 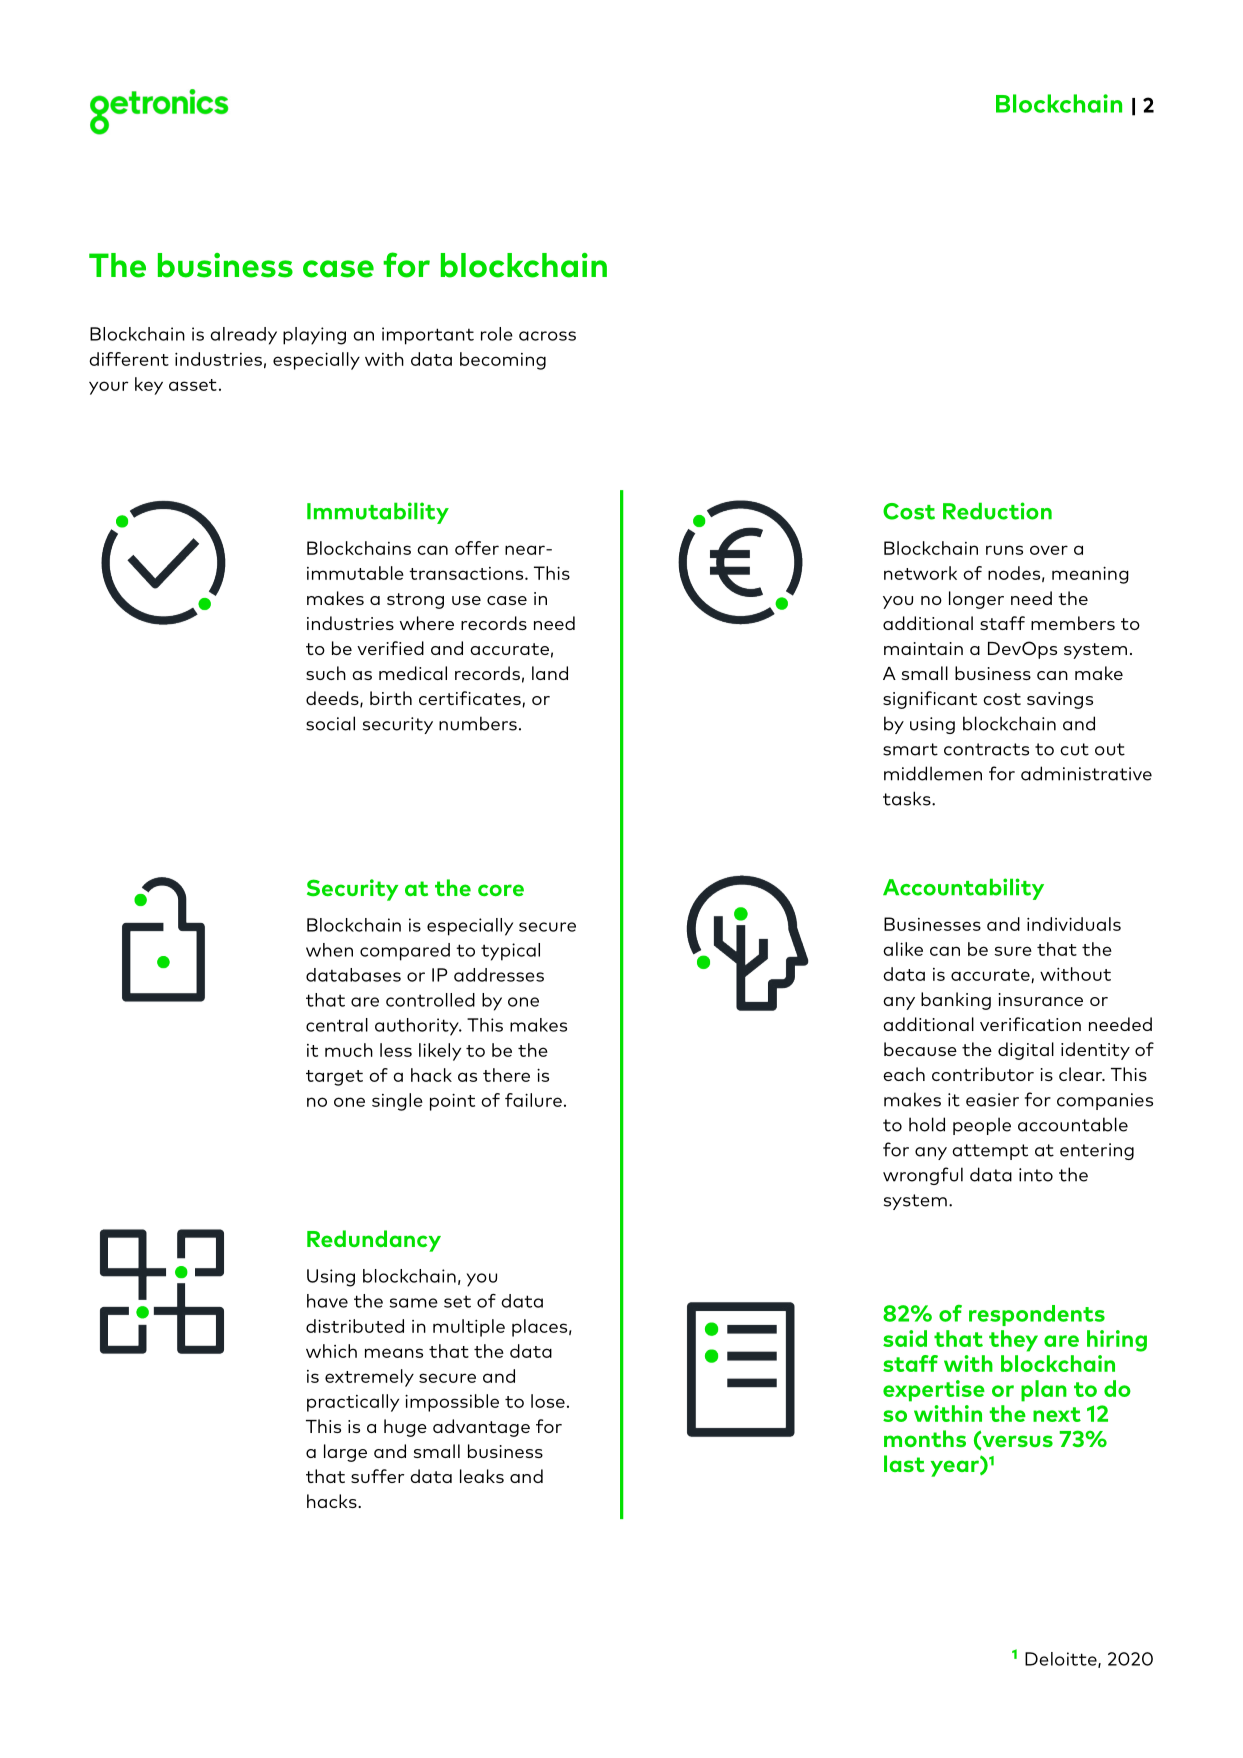 I want to click on lose, so click(x=548, y=1401).
